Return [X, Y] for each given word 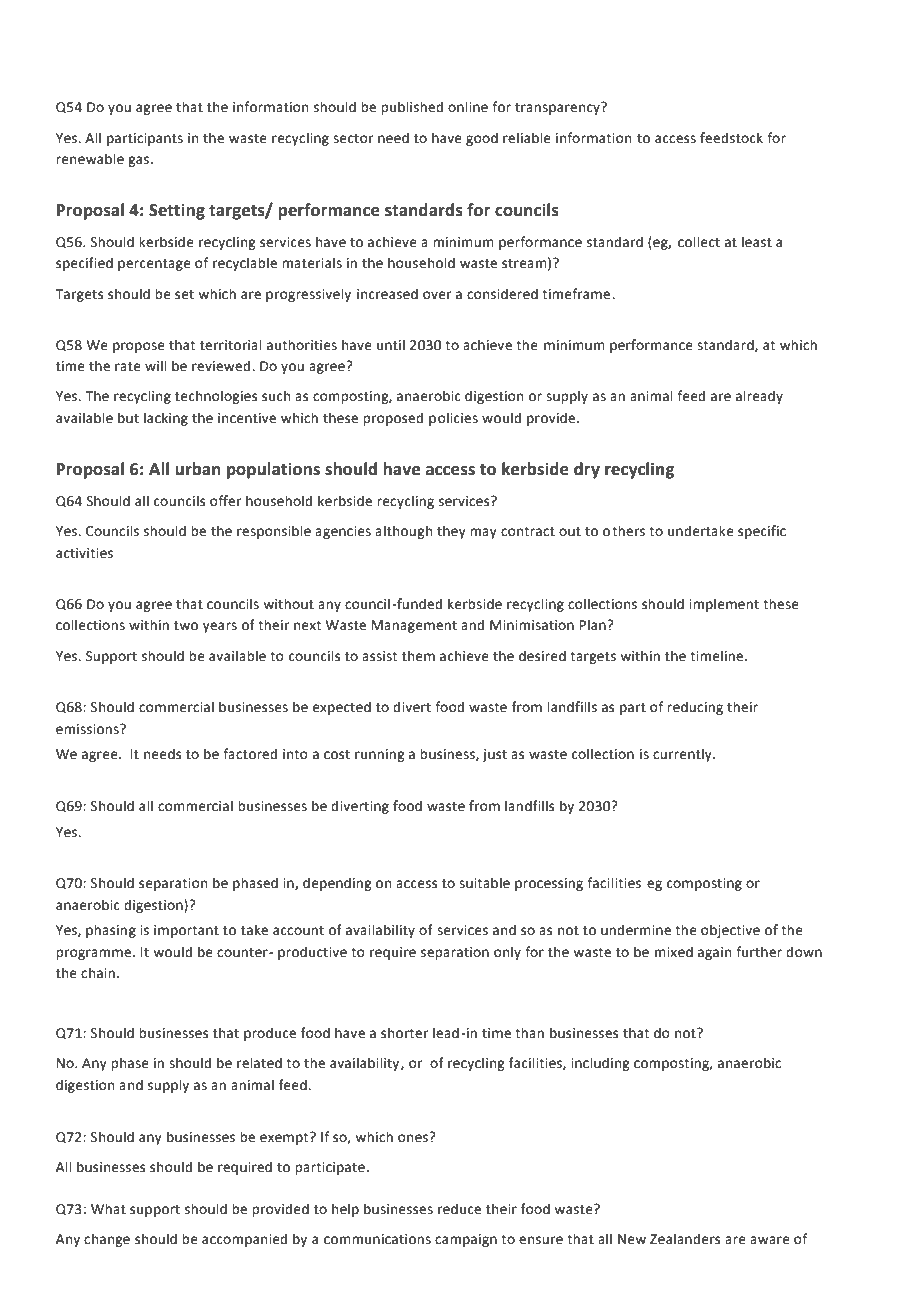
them [418, 656]
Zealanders [685, 1239]
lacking [166, 419]
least [757, 242]
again [714, 953]
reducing [695, 708]
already [759, 397]
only [507, 953]
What [108, 1209]
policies [453, 419]
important [186, 931]
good [482, 139]
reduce [459, 1209]
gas [138, 161]
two [186, 626]
